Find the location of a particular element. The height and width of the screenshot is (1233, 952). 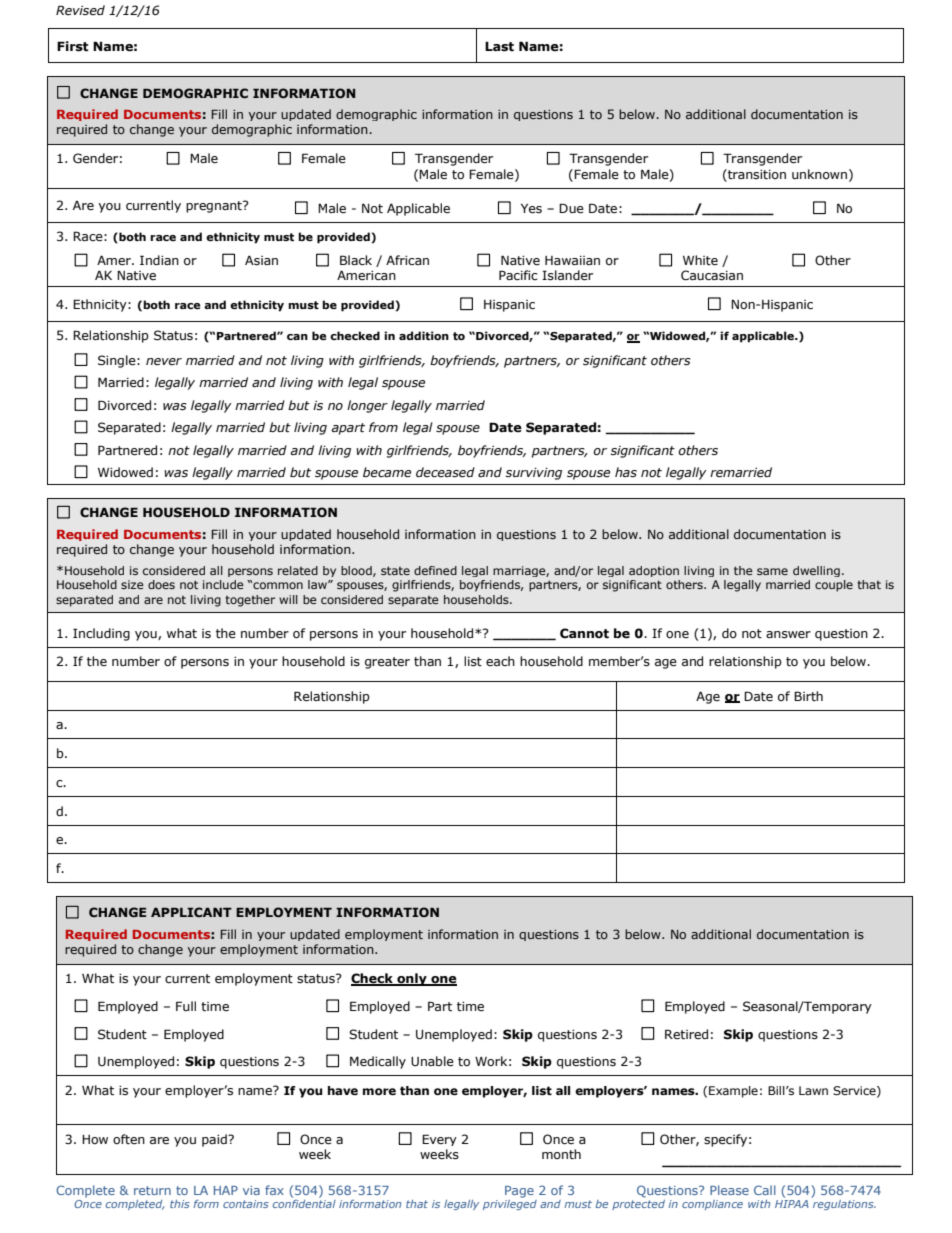

Every is located at coordinates (439, 1140).
